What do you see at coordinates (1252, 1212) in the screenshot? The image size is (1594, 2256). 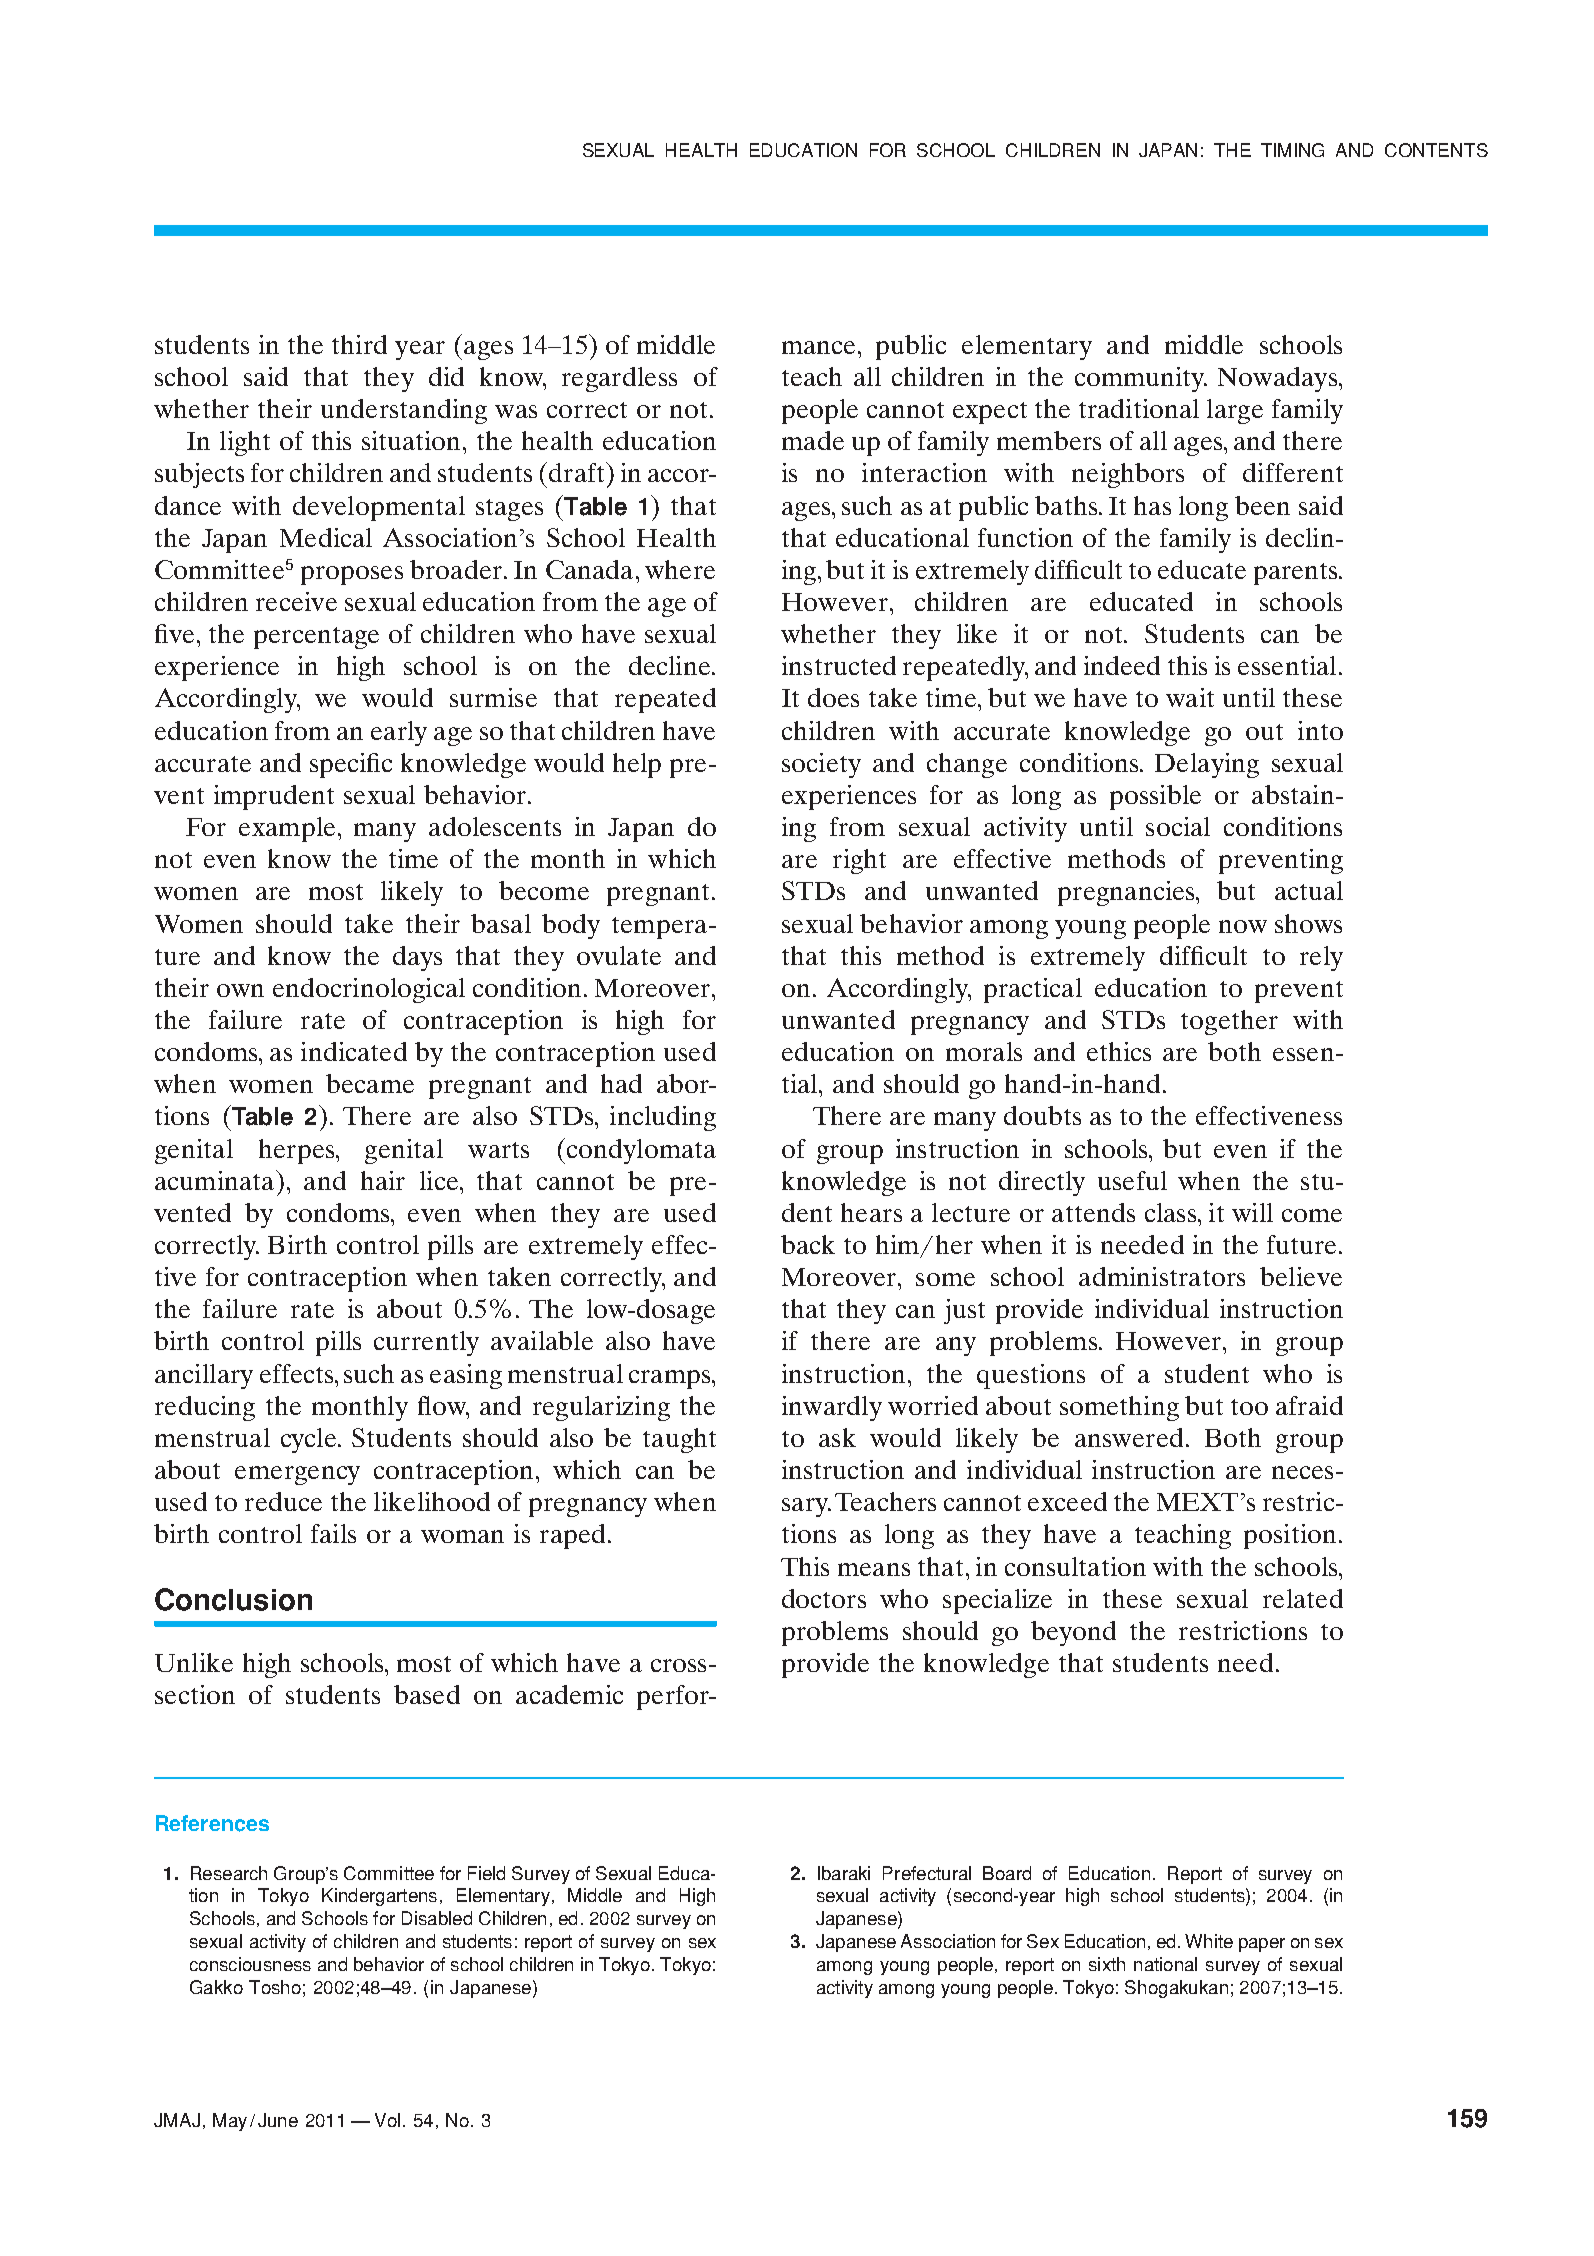 I see `will` at bounding box center [1252, 1212].
